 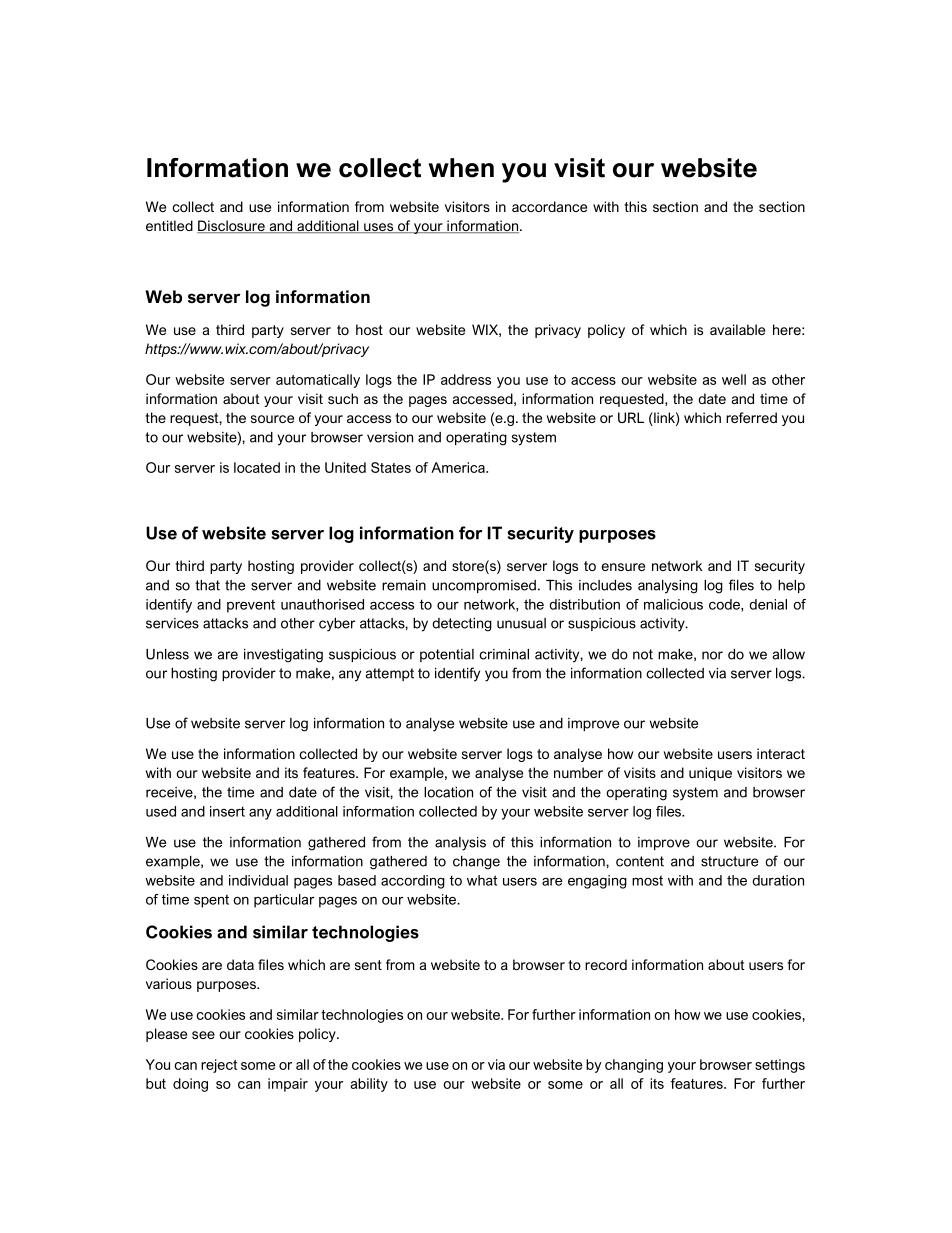 What do you see at coordinates (272, 419) in the screenshot?
I see `source` at bounding box center [272, 419].
